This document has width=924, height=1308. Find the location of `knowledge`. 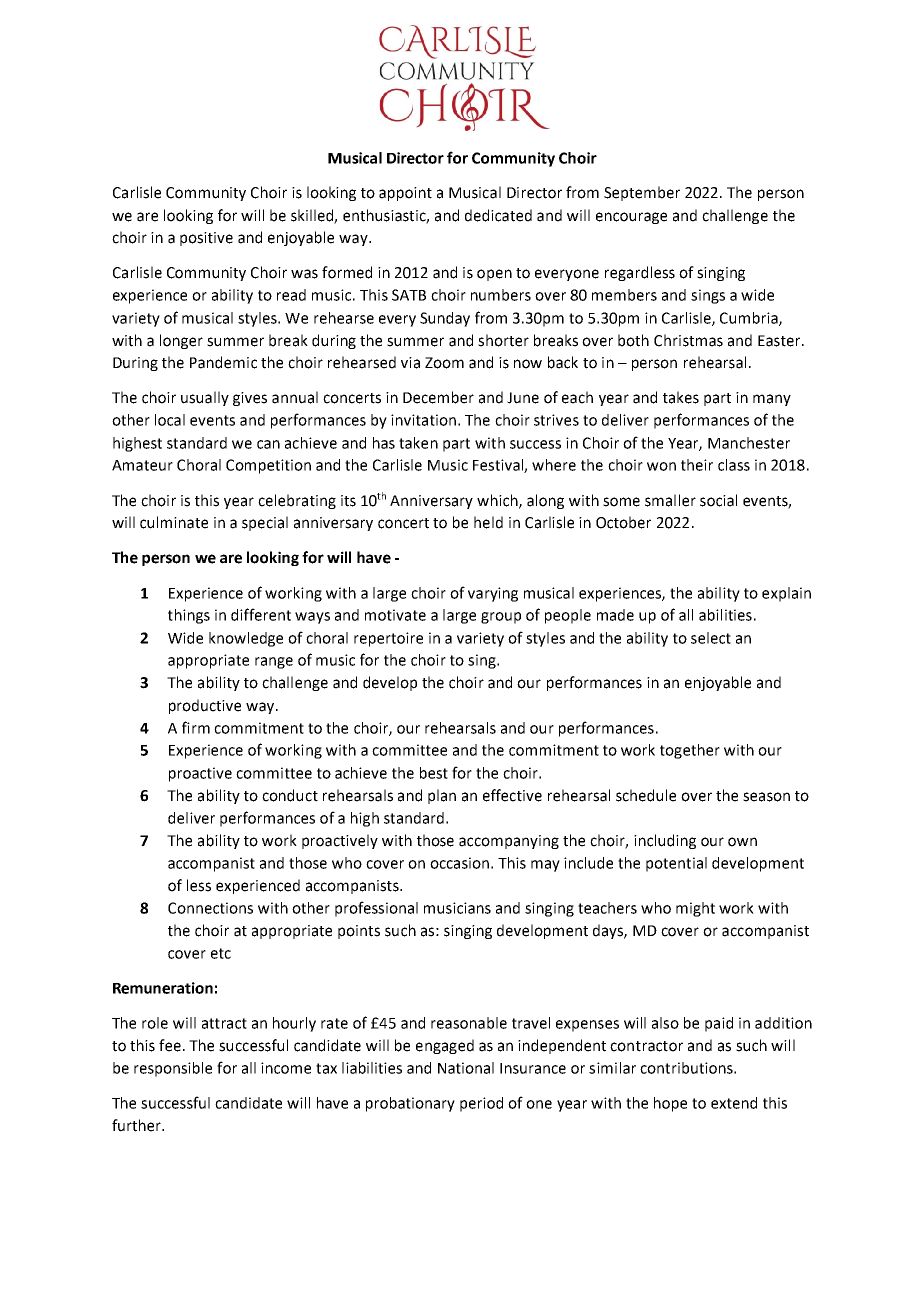

knowledge is located at coordinates (246, 639).
